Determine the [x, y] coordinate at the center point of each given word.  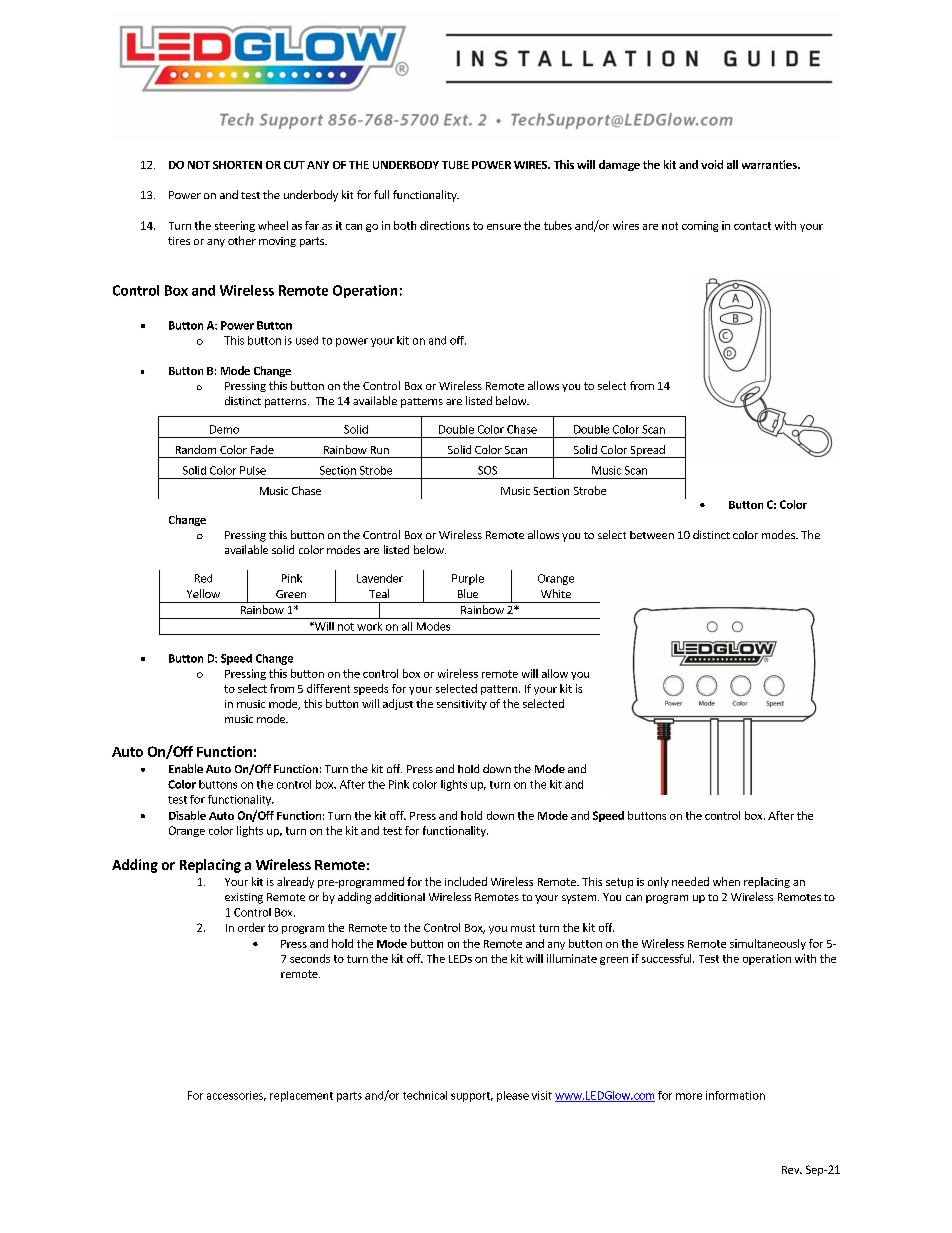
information [735, 1095]
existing [244, 898]
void [712, 164]
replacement [301, 1096]
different [328, 688]
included [466, 881]
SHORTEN [237, 165]
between [652, 535]
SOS [487, 470]
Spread [647, 451]
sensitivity [462, 705]
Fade [262, 449]
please [513, 1096]
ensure [504, 227]
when [726, 881]
